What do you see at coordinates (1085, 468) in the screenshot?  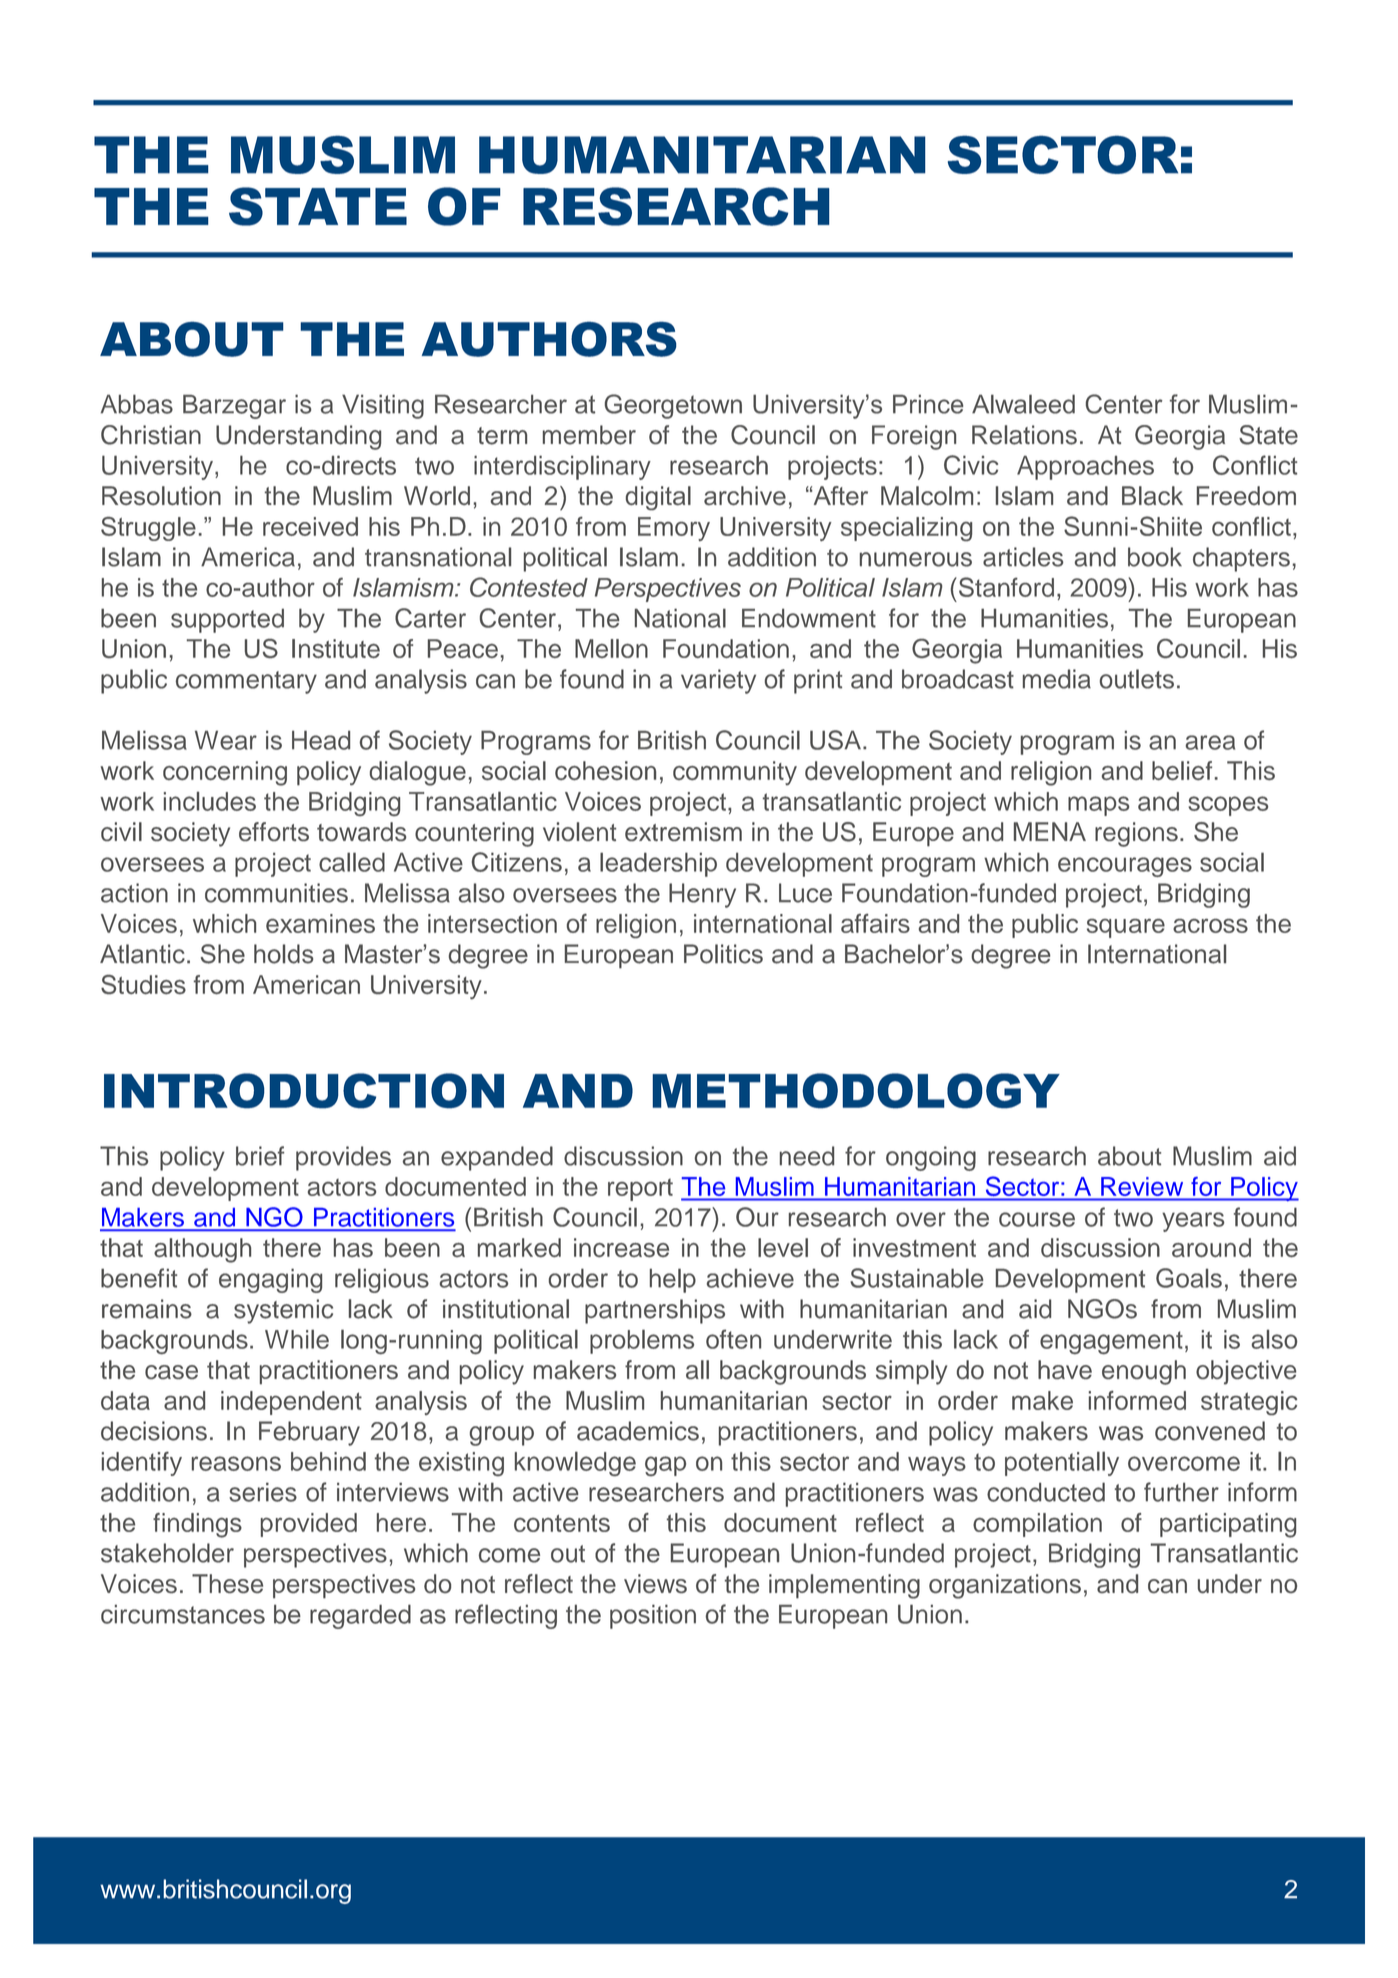 I see `Approaches` at bounding box center [1085, 468].
